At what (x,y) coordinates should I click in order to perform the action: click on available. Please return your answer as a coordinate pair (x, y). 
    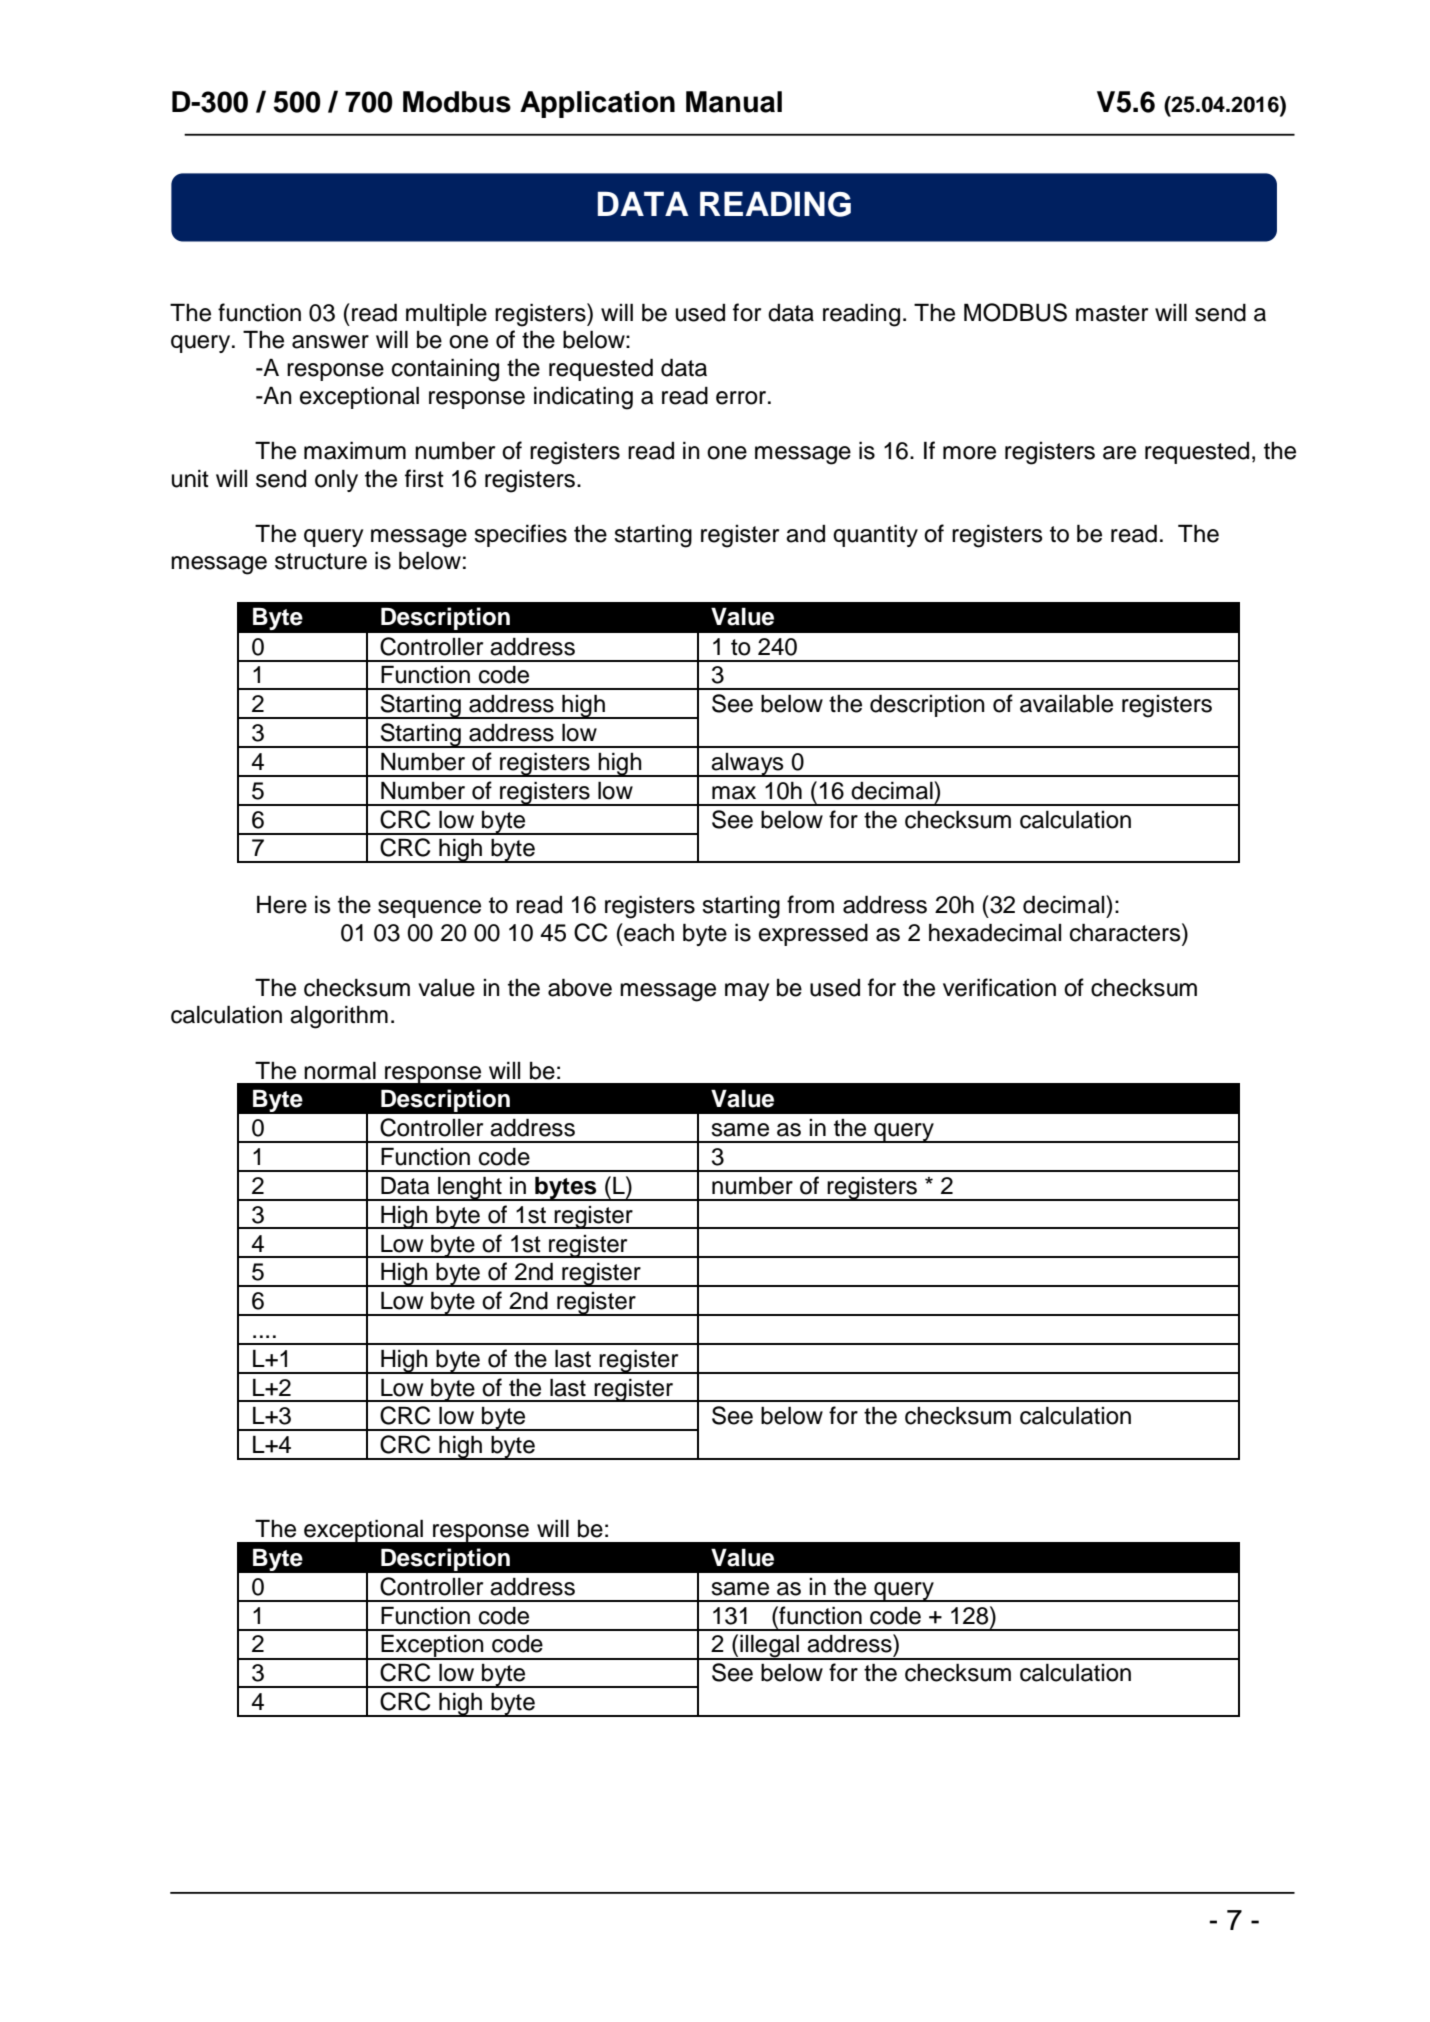
    Looking at the image, I should click on (1066, 703).
